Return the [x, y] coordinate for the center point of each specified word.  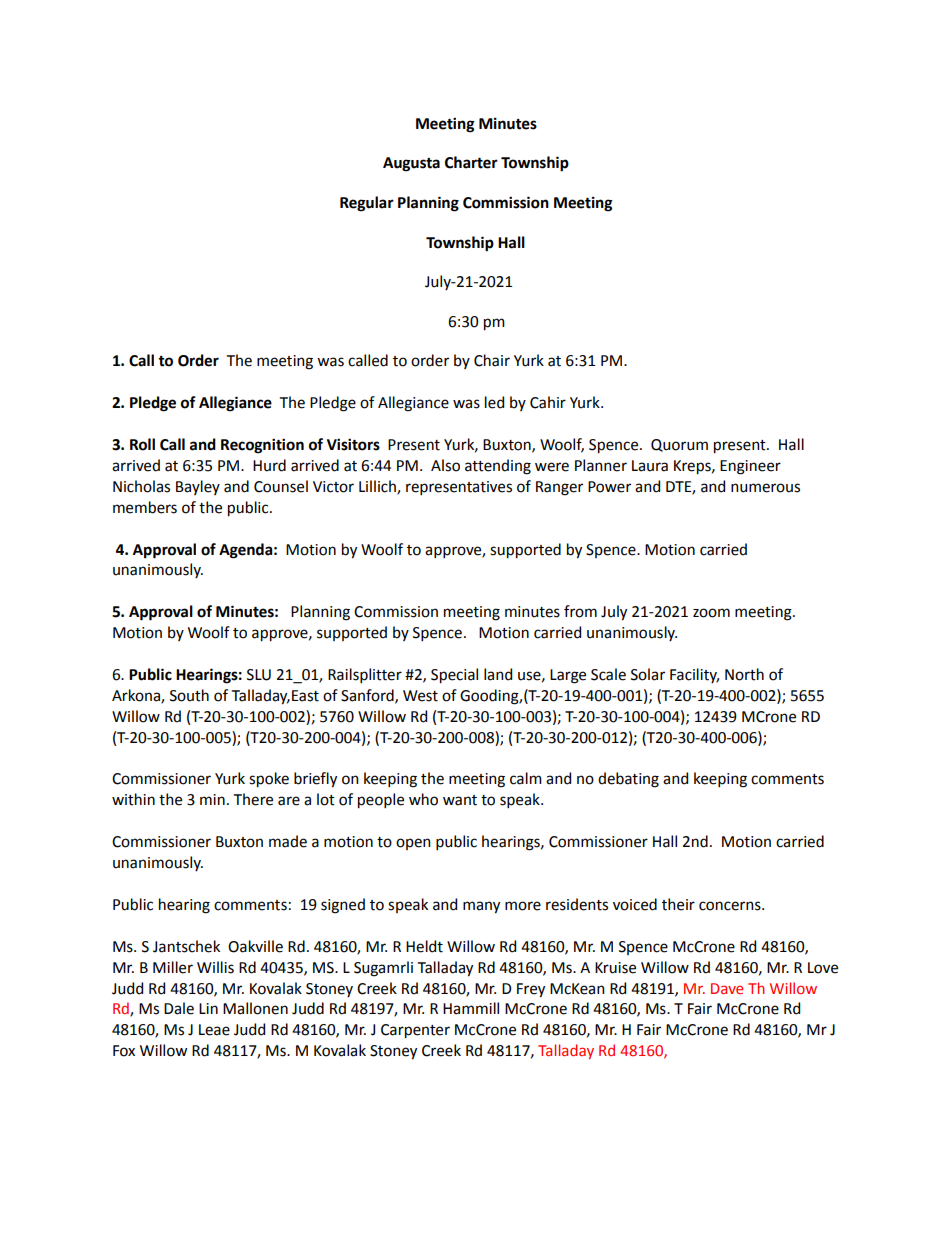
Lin [208, 1008]
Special [454, 676]
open [413, 844]
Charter [471, 162]
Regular [367, 204]
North [744, 674]
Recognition [262, 446]
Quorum [679, 445]
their [678, 904]
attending [498, 467]
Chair [492, 360]
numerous [765, 488]
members [145, 507]
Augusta [411, 164]
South [189, 695]
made [288, 841]
